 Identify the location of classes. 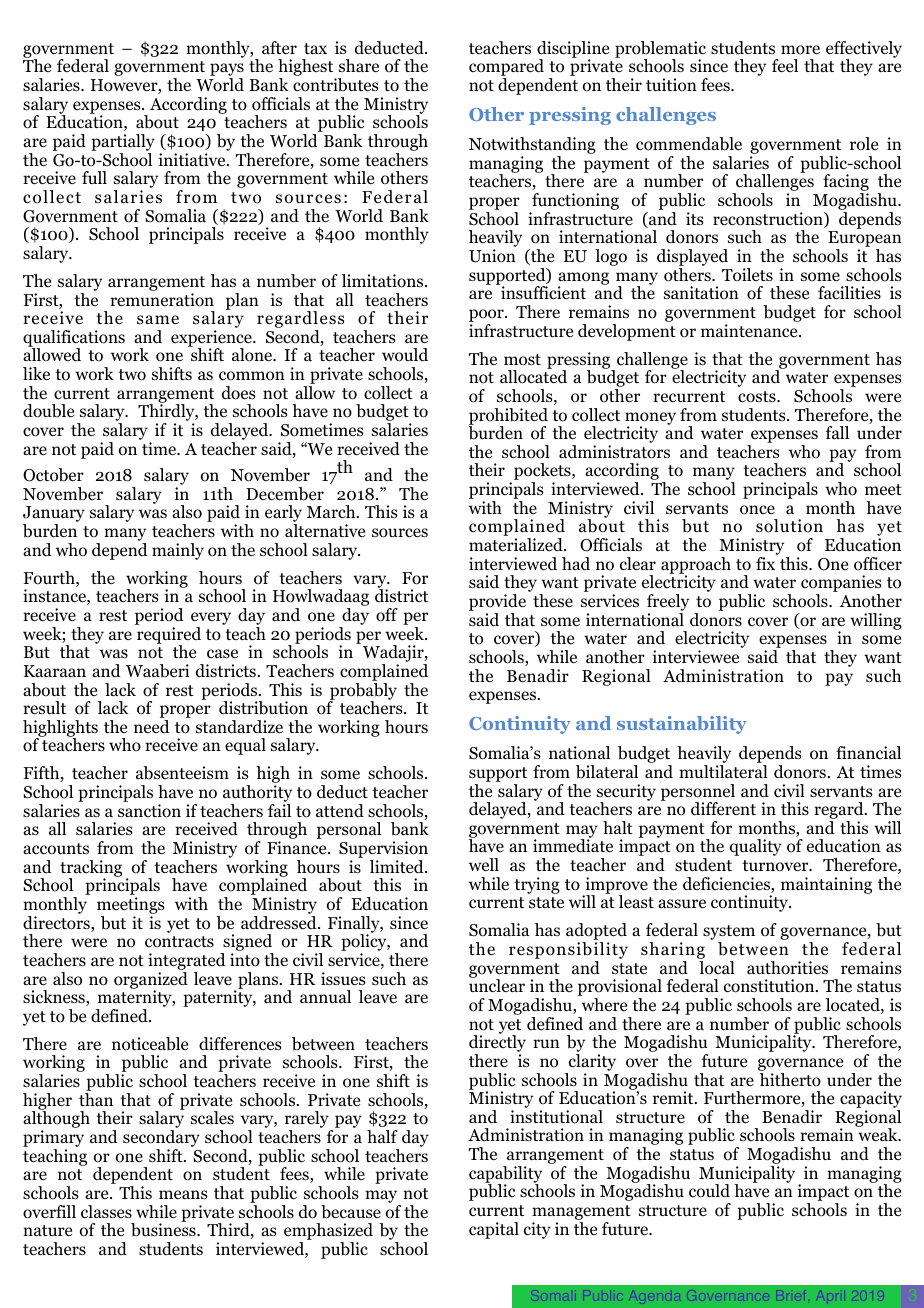
(106, 1211).
